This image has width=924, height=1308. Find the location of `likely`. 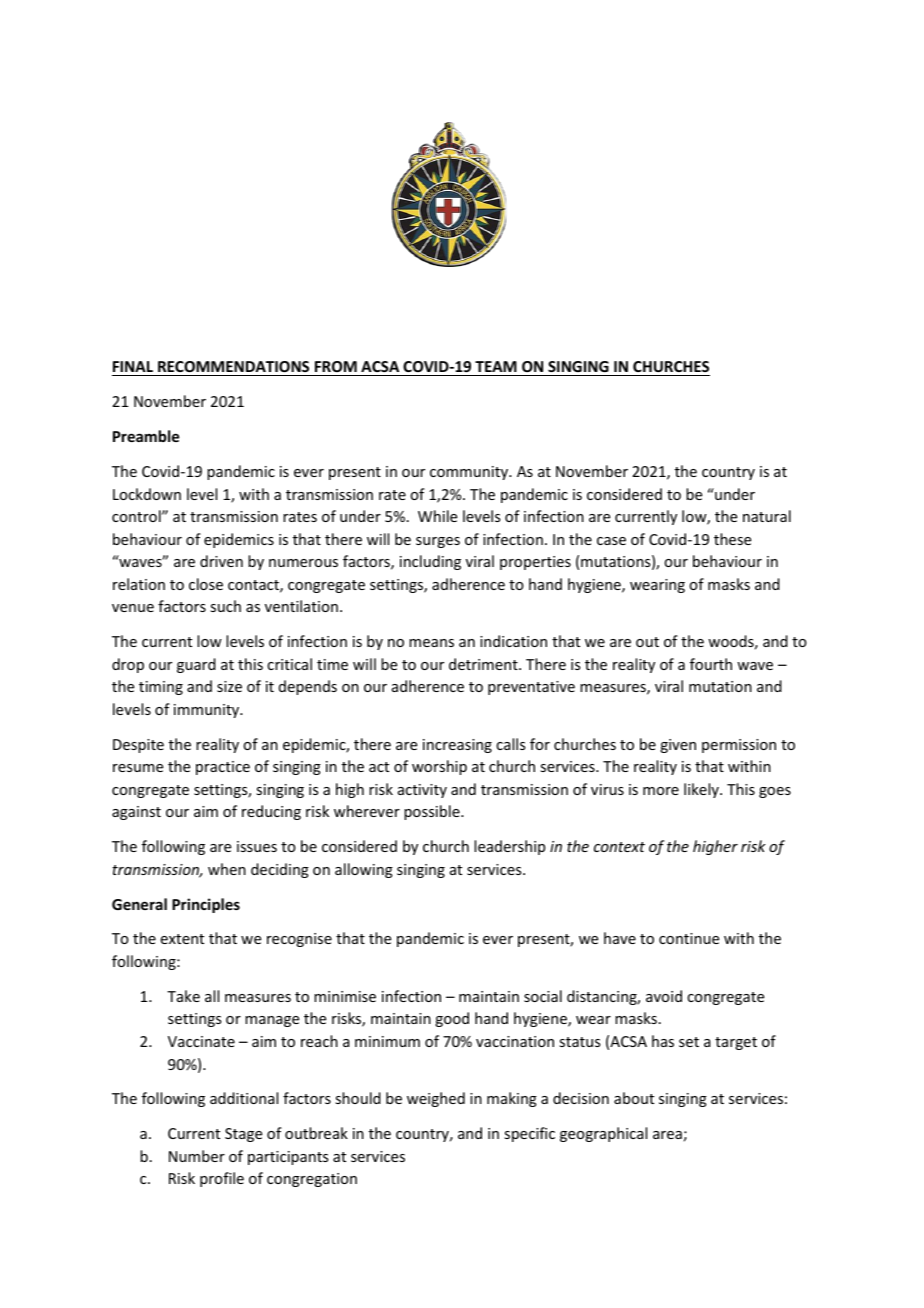

likely is located at coordinates (702, 790).
